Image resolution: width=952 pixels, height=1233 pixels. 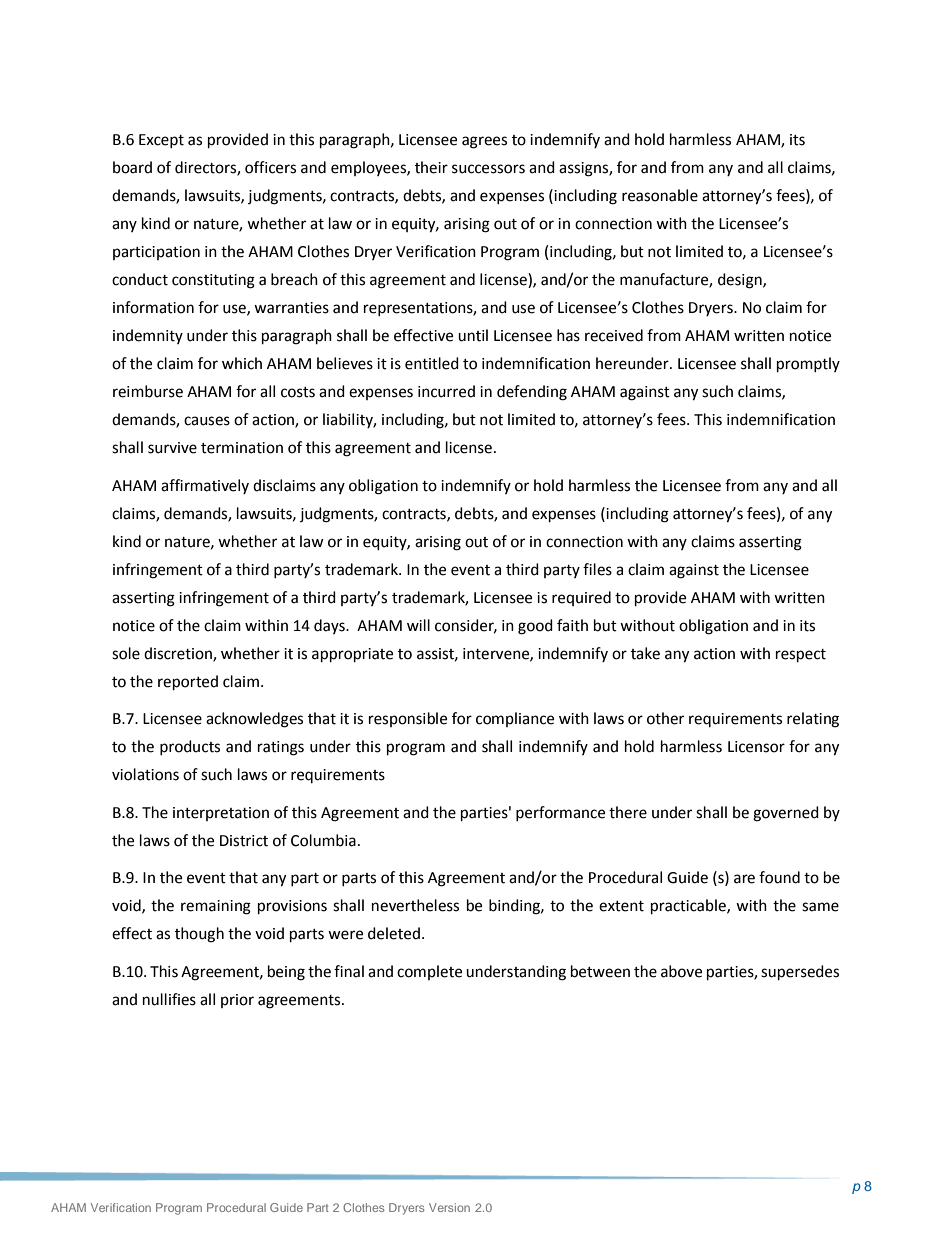 What do you see at coordinates (179, 654) in the image?
I see `discretion` at bounding box center [179, 654].
